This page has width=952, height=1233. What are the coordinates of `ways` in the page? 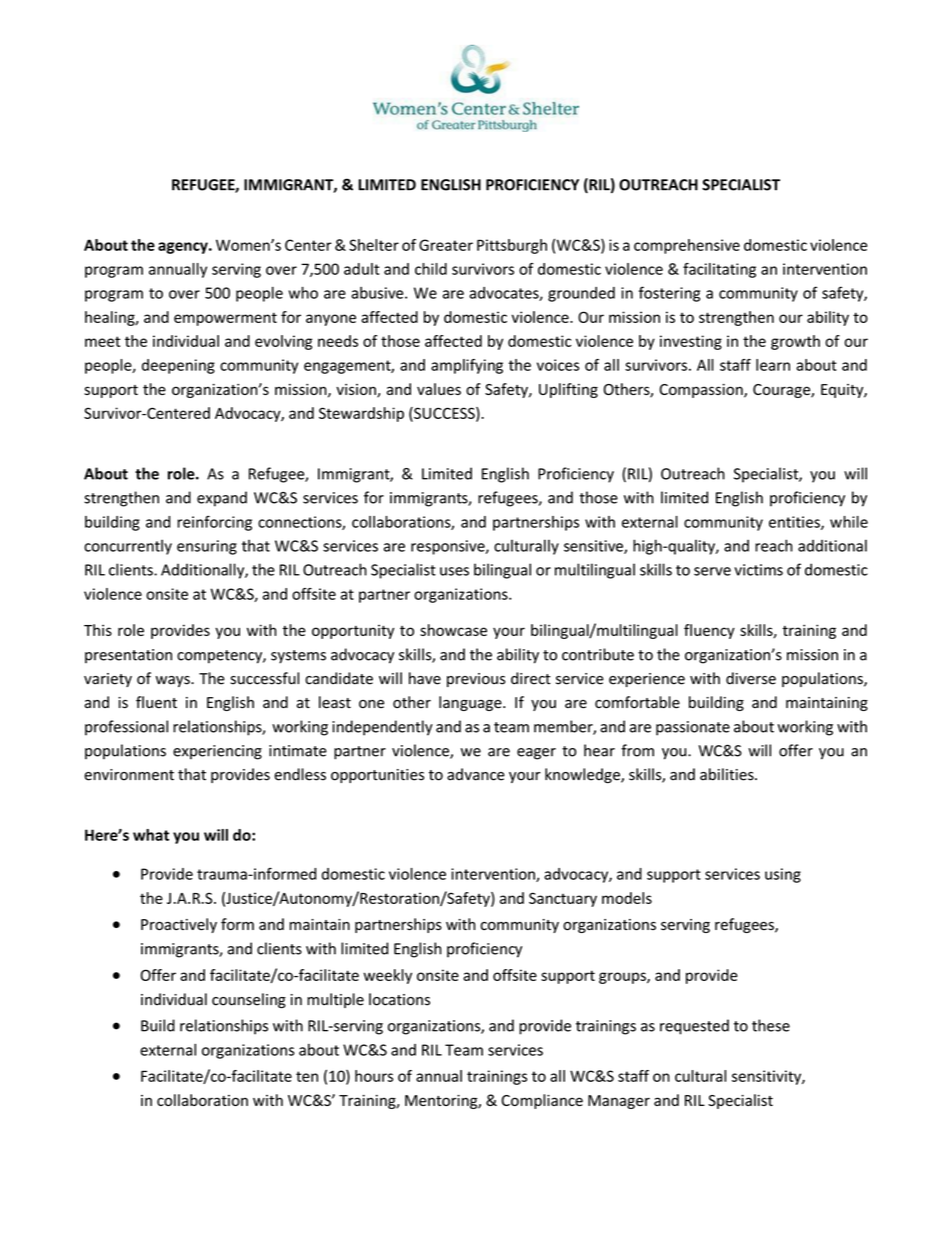 It's located at (174, 681).
